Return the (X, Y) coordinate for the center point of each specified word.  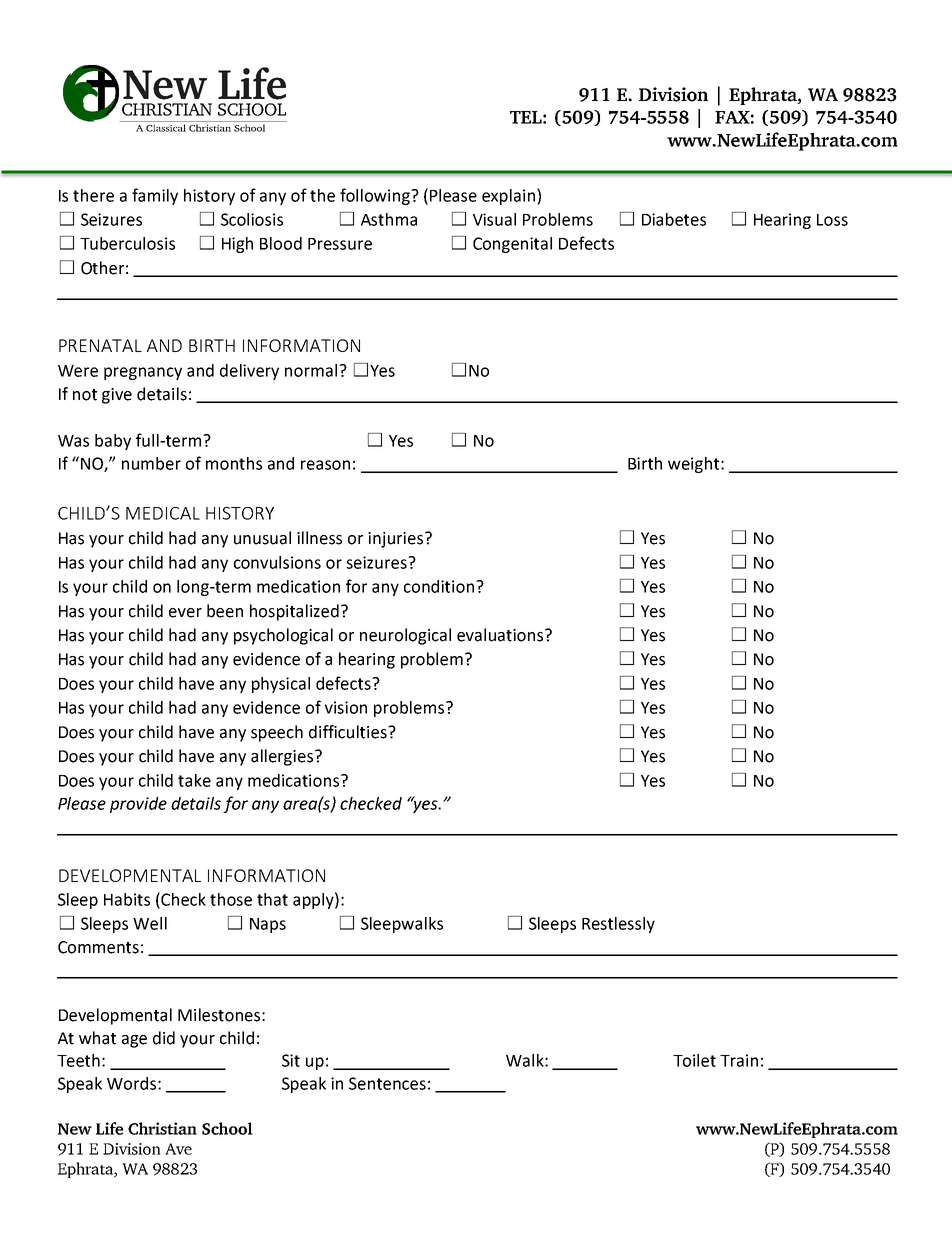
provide (138, 805)
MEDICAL (163, 513)
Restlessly (618, 925)
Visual (494, 219)
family (155, 196)
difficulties (349, 732)
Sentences (387, 1083)
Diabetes (674, 219)
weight (695, 465)
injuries (397, 540)
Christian (162, 1128)
